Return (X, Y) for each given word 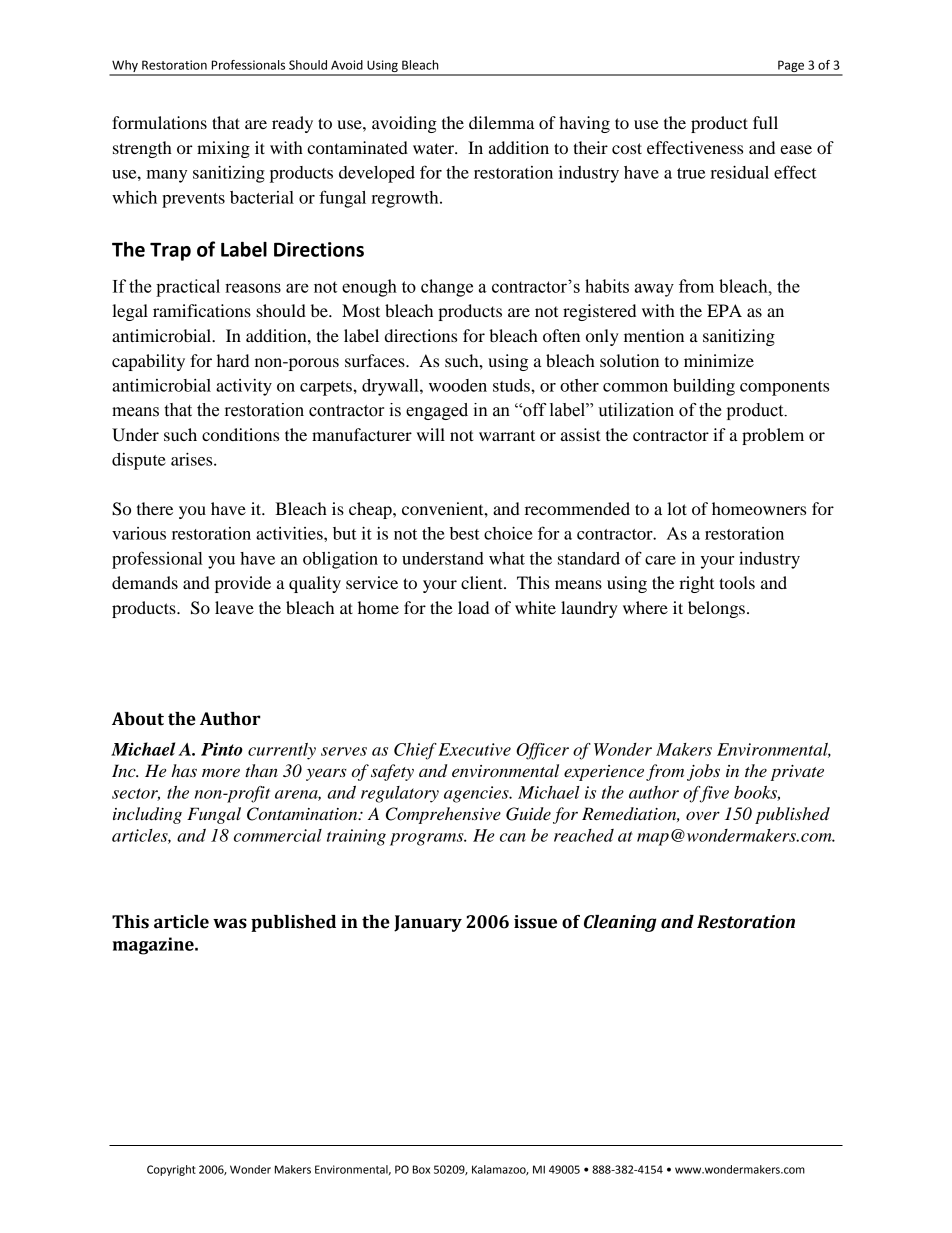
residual (739, 172)
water (434, 148)
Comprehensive (443, 815)
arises (193, 459)
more (221, 772)
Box (421, 1169)
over (703, 815)
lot (677, 508)
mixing (223, 149)
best (465, 533)
